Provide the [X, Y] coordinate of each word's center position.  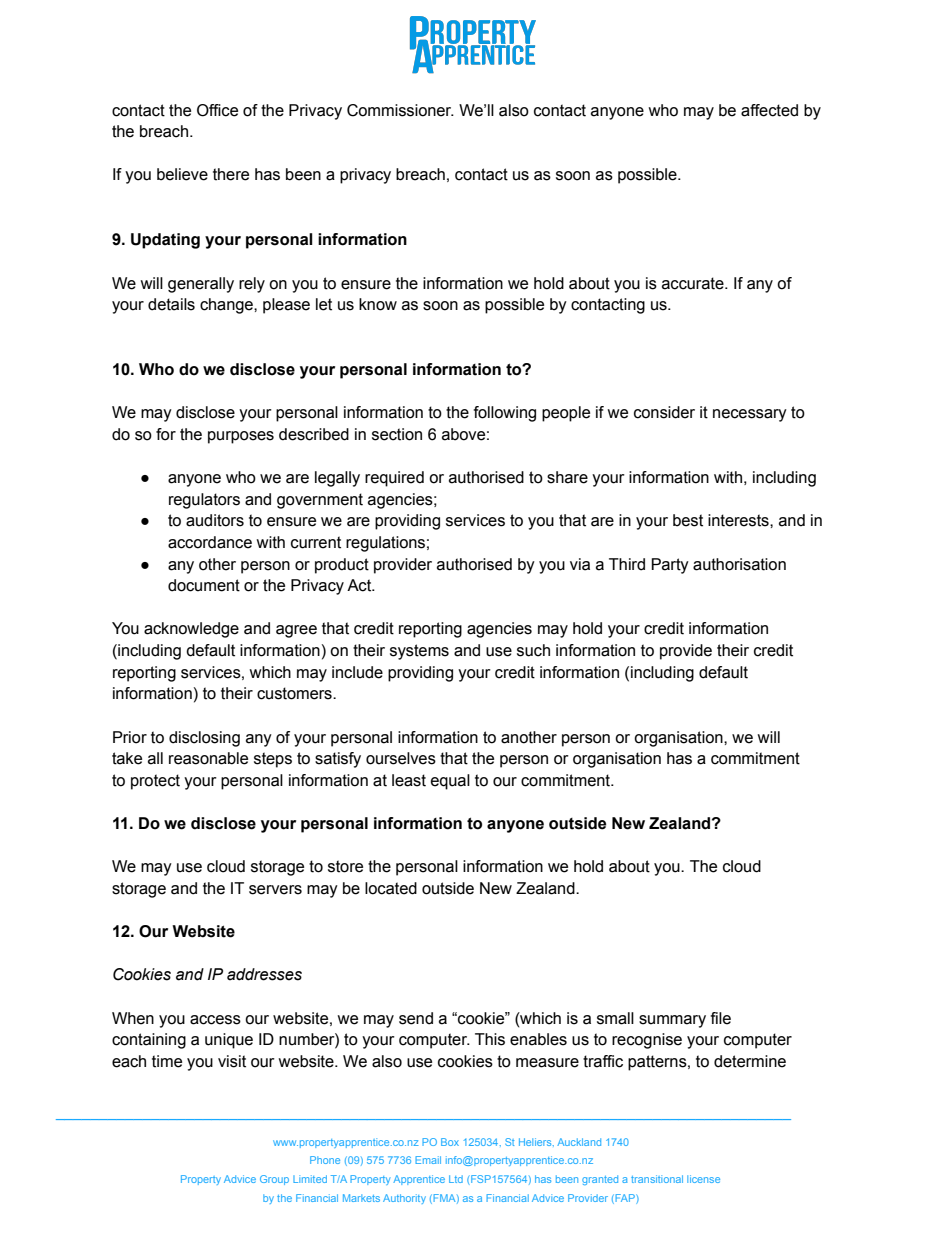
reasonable [208, 758]
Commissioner [400, 110]
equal [450, 782]
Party [670, 566]
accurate [694, 283]
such [533, 650]
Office [217, 110]
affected [769, 110]
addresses [264, 974]
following [505, 414]
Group [274, 1180]
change [227, 306]
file [721, 1018]
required [394, 479]
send [416, 1018]
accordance [210, 542]
